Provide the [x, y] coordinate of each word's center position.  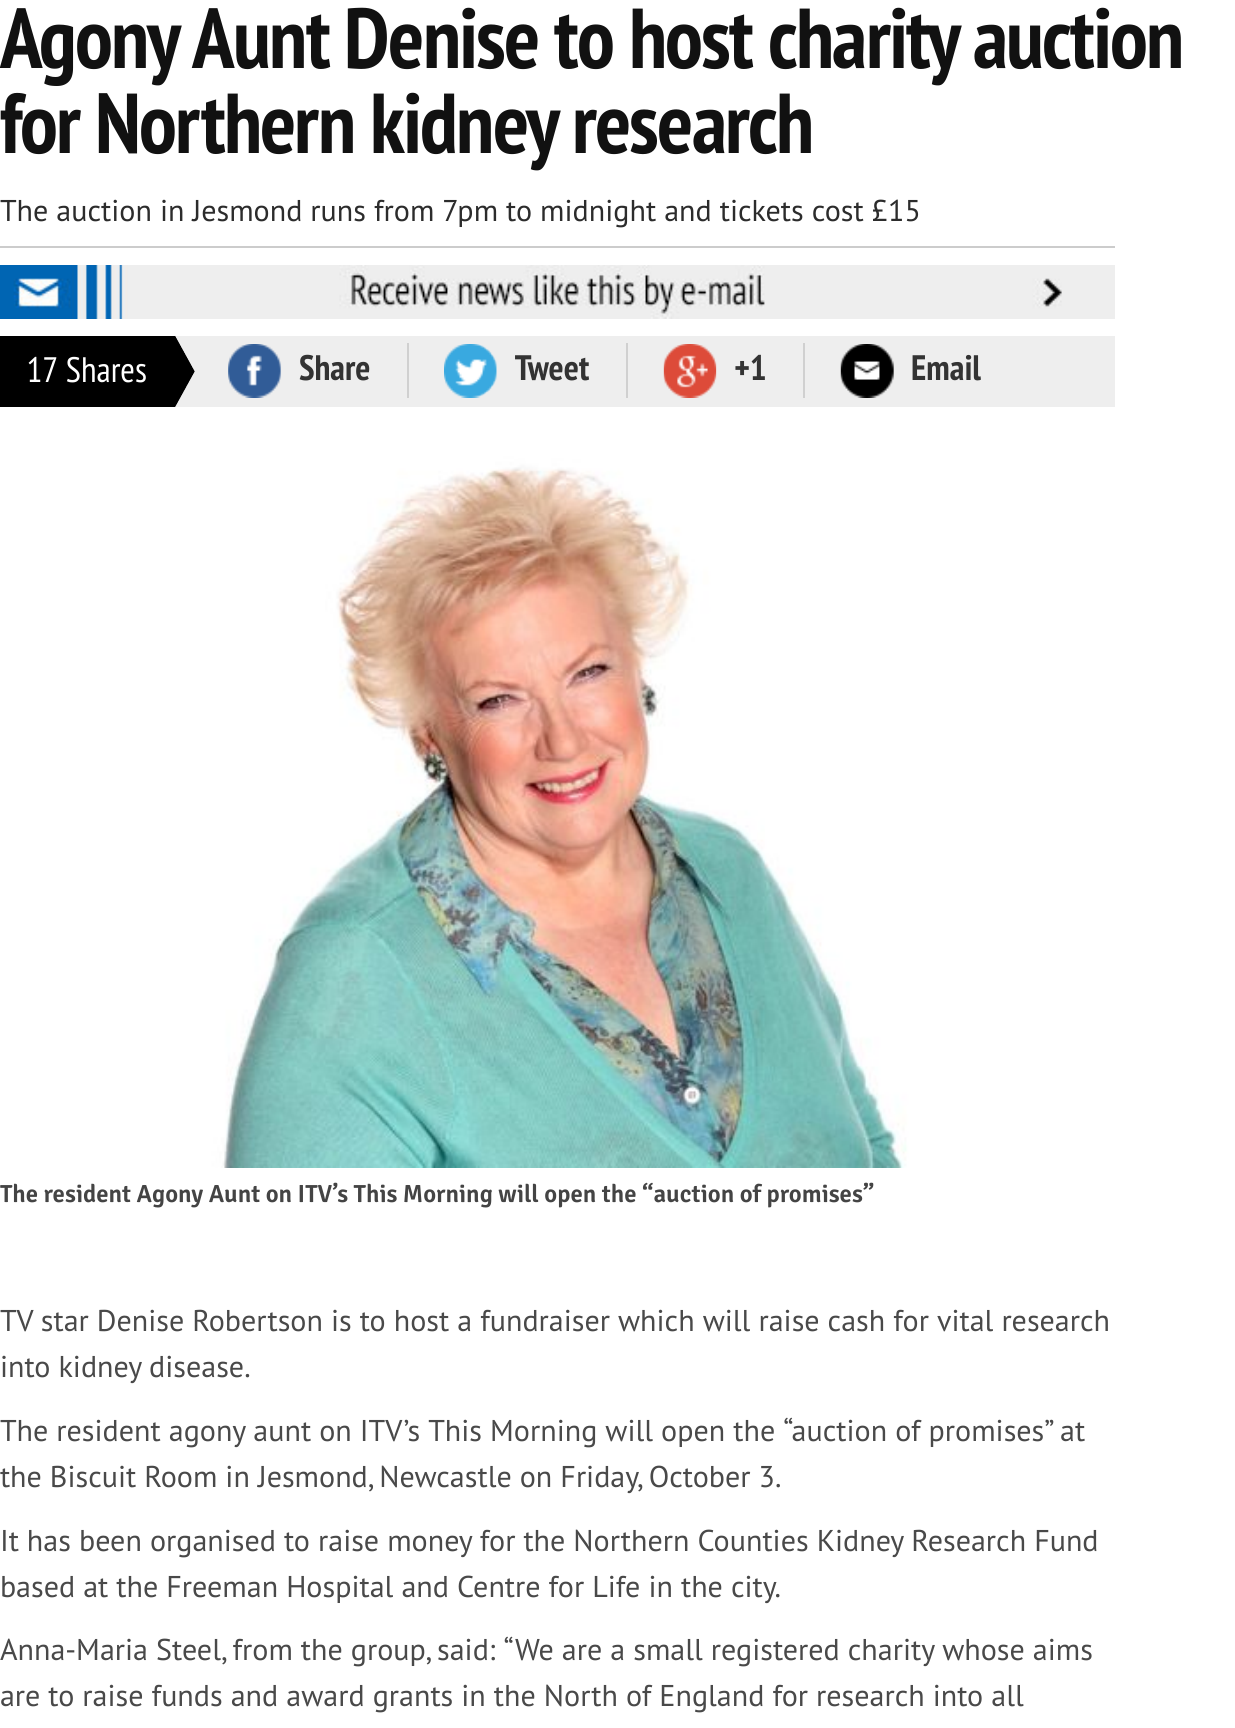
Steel [190, 1651]
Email [946, 368]
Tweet [552, 368]
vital [965, 1321]
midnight [599, 213]
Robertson [258, 1321]
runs [338, 213]
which [655, 1321]
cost [838, 212]
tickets [761, 211]
